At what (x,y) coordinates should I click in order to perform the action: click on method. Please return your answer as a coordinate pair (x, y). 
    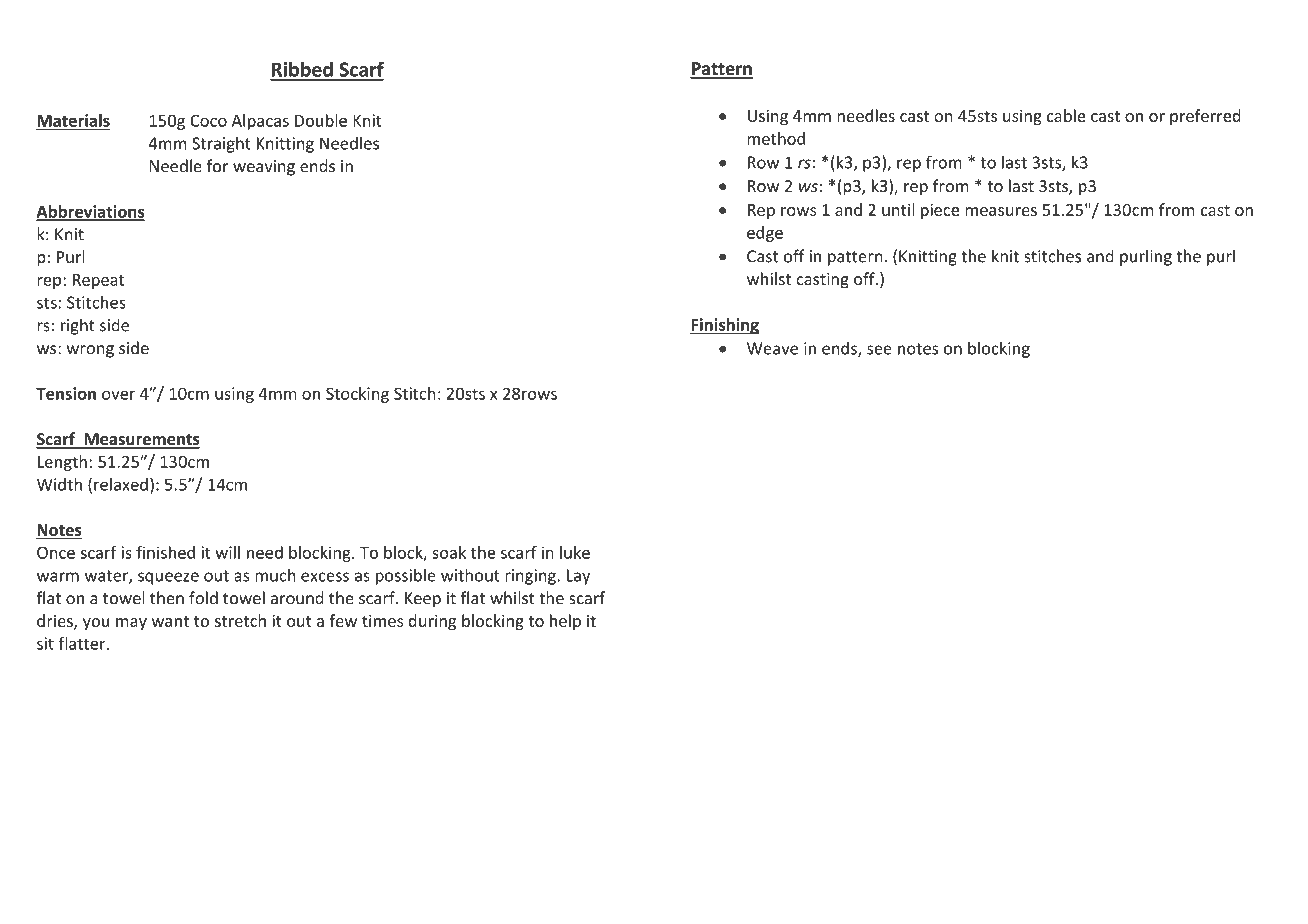
    Looking at the image, I should click on (776, 138).
